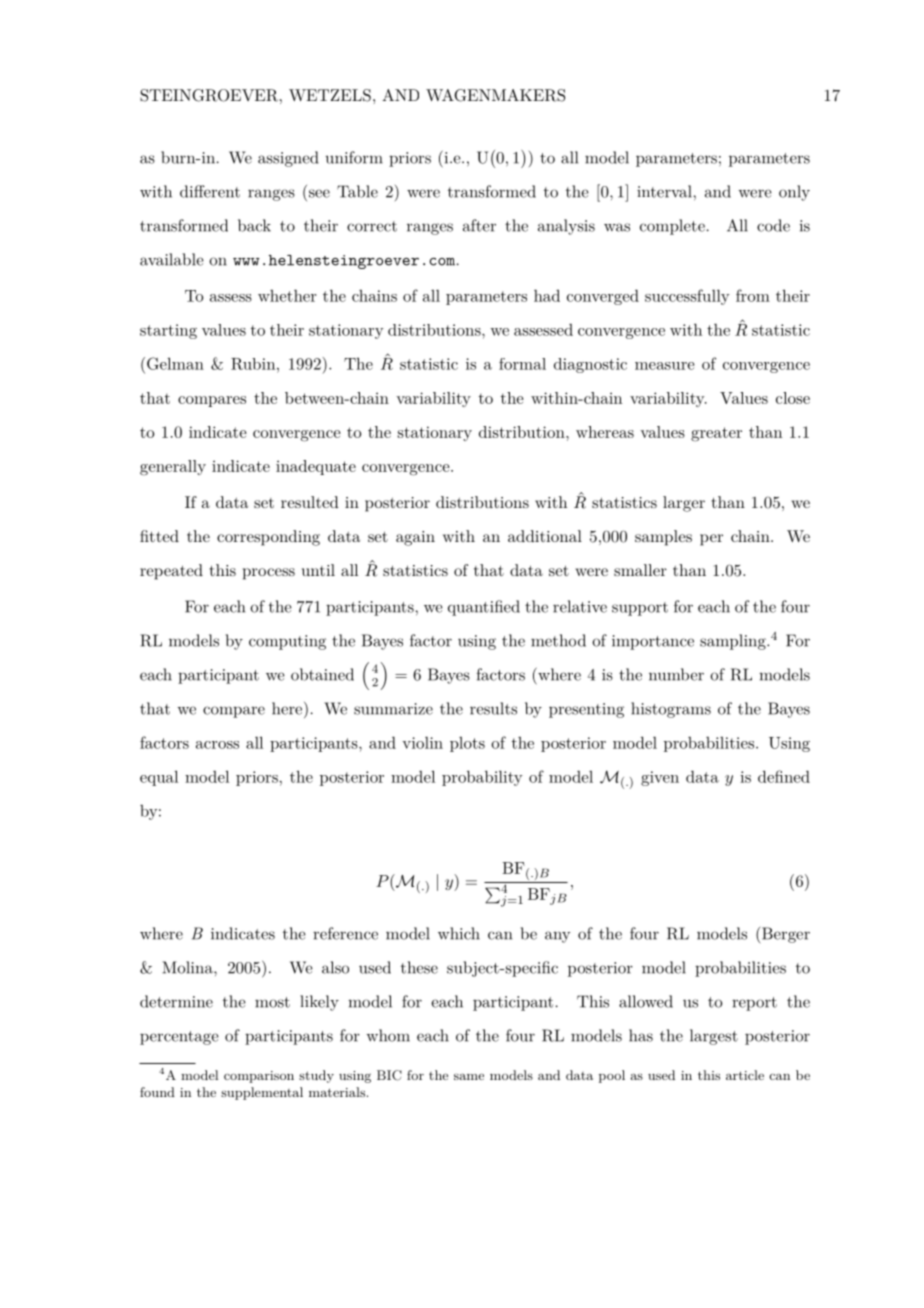 Image resolution: width=924 pixels, height=1308 pixels. What do you see at coordinates (665, 191) in the screenshot?
I see `interval` at bounding box center [665, 191].
